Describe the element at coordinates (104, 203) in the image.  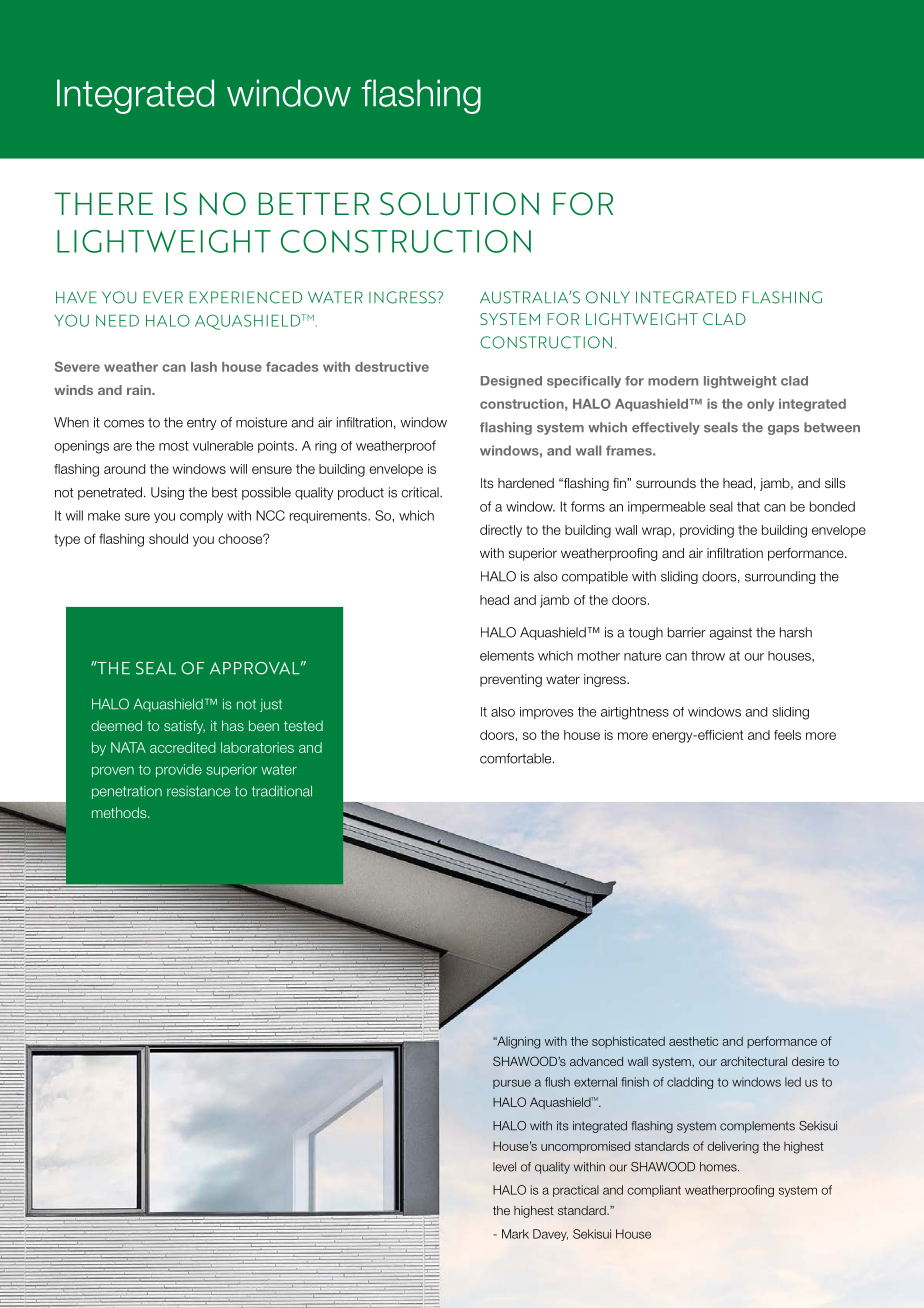
I see `THERE` at that location.
